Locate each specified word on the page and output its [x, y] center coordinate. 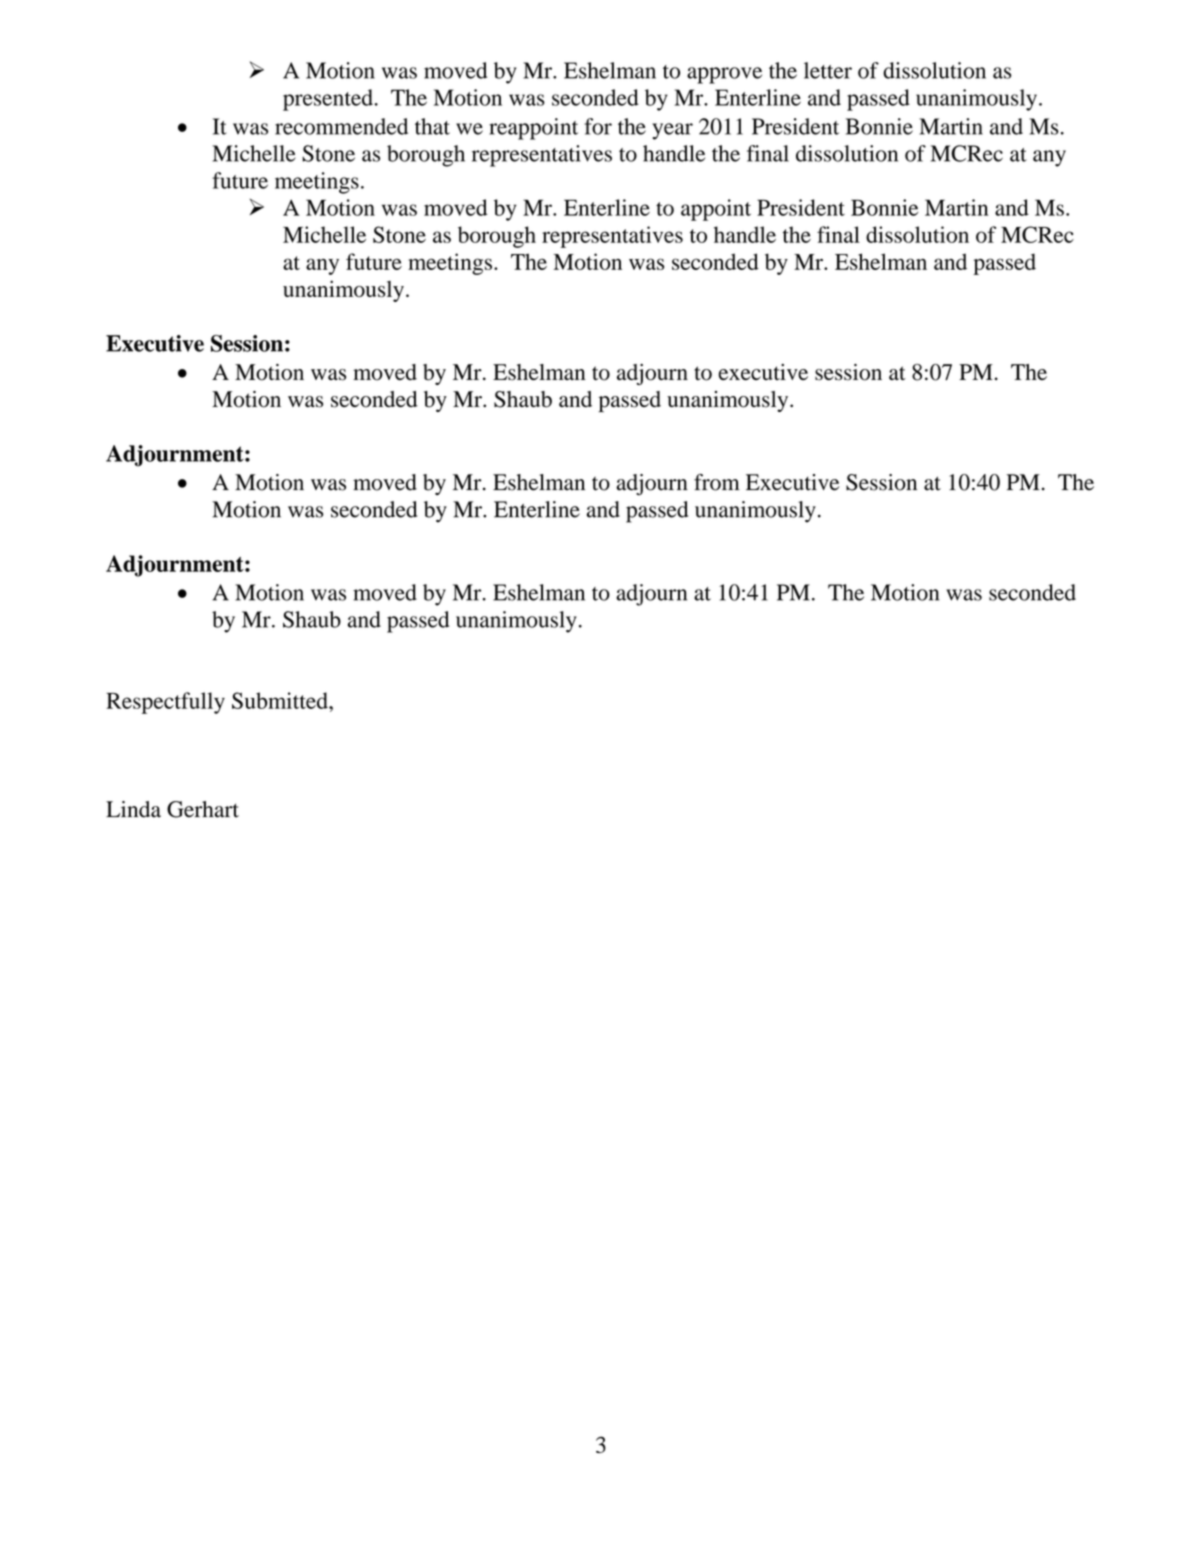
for [598, 126]
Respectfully [165, 703]
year [672, 131]
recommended [341, 126]
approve [724, 75]
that [432, 126]
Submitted [281, 700]
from [717, 482]
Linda [133, 809]
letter [828, 70]
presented [328, 100]
